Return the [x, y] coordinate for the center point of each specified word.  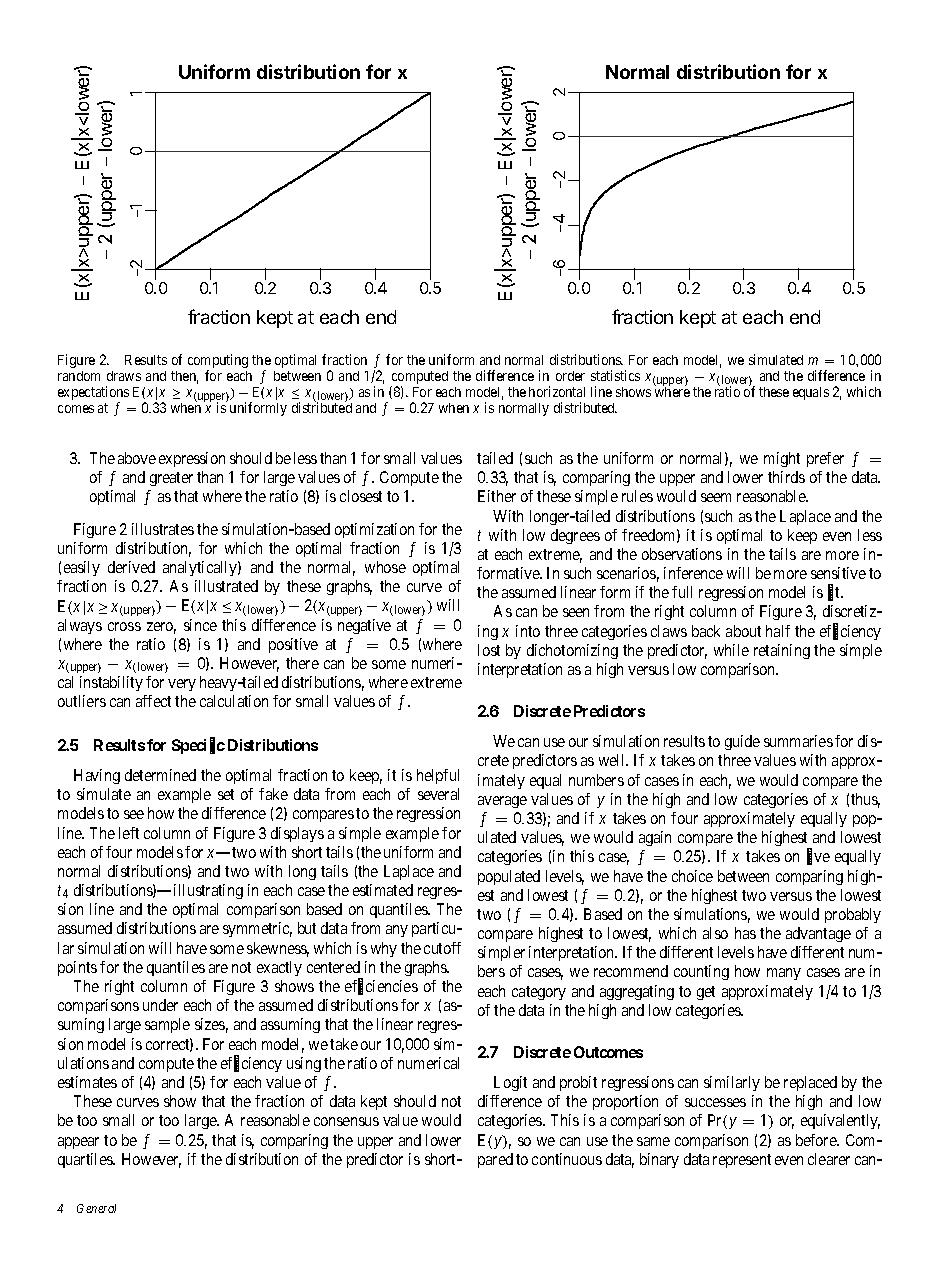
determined [160, 775]
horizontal [557, 391]
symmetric [257, 929]
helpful [438, 776]
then [184, 377]
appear [78, 1143]
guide [742, 742]
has [745, 933]
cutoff [442, 948]
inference [693, 573]
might [782, 459]
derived [131, 567]
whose [385, 567]
